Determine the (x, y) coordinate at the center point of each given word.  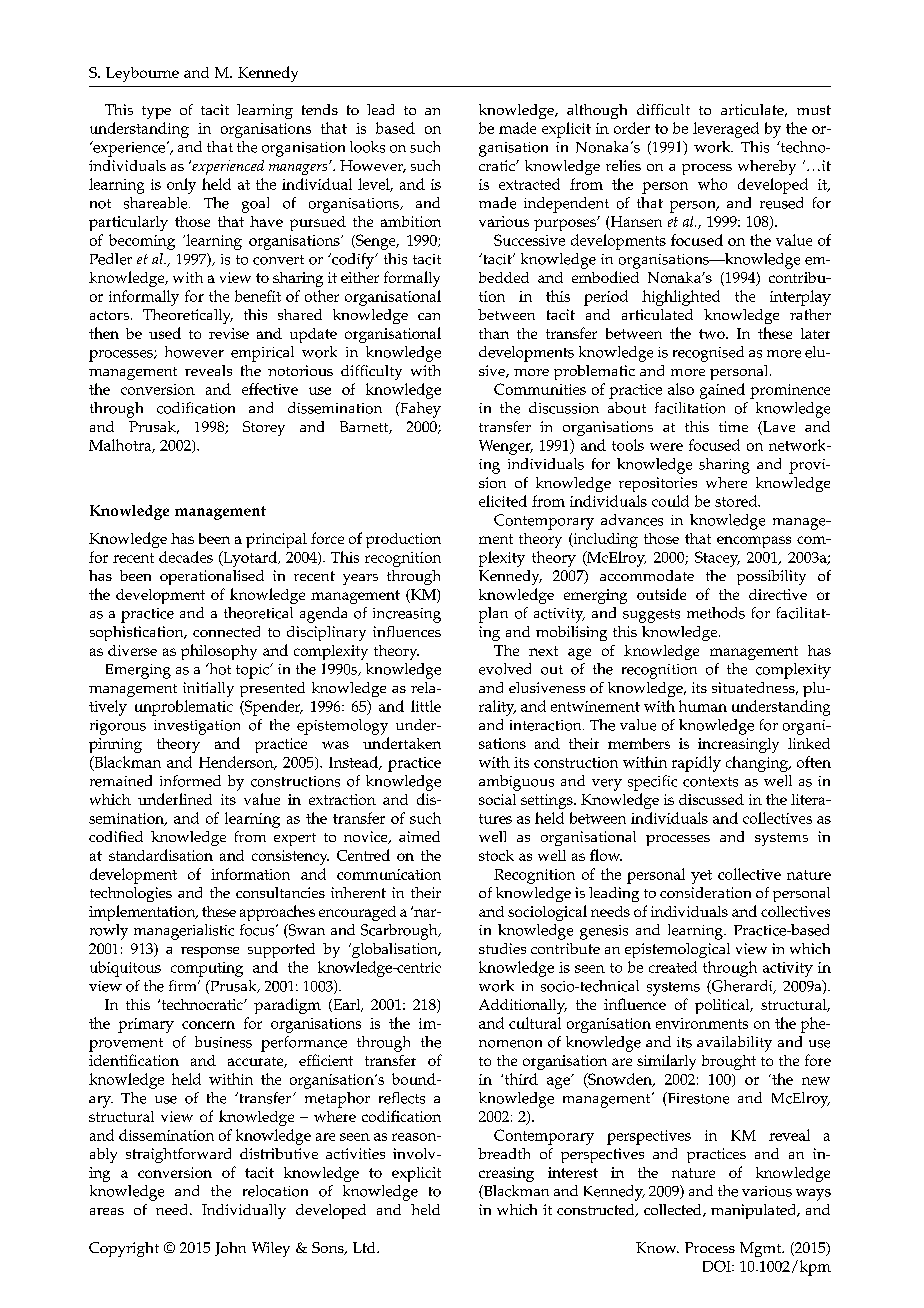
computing (207, 969)
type (156, 112)
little (426, 706)
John (230, 1249)
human (703, 706)
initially (208, 689)
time (733, 426)
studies (502, 948)
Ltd (365, 1247)
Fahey (419, 410)
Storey (264, 428)
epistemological (677, 950)
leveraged (726, 130)
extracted (529, 184)
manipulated (755, 1211)
